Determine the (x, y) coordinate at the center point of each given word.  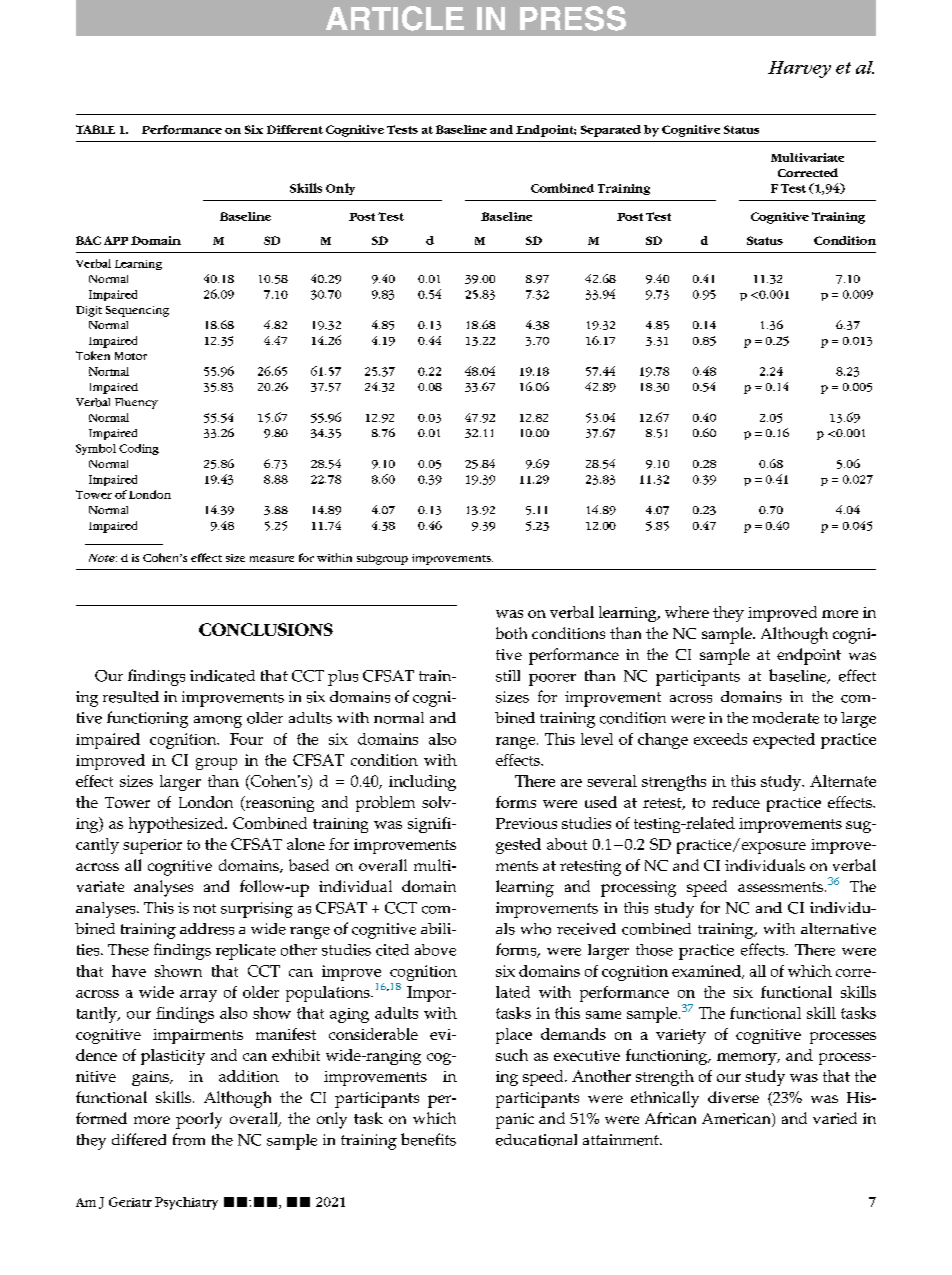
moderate (785, 718)
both (511, 633)
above (435, 950)
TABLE (95, 129)
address (207, 929)
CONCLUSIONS (266, 629)
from (189, 1139)
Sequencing (137, 311)
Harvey (799, 69)
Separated (611, 131)
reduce (736, 802)
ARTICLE (395, 18)
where (687, 612)
